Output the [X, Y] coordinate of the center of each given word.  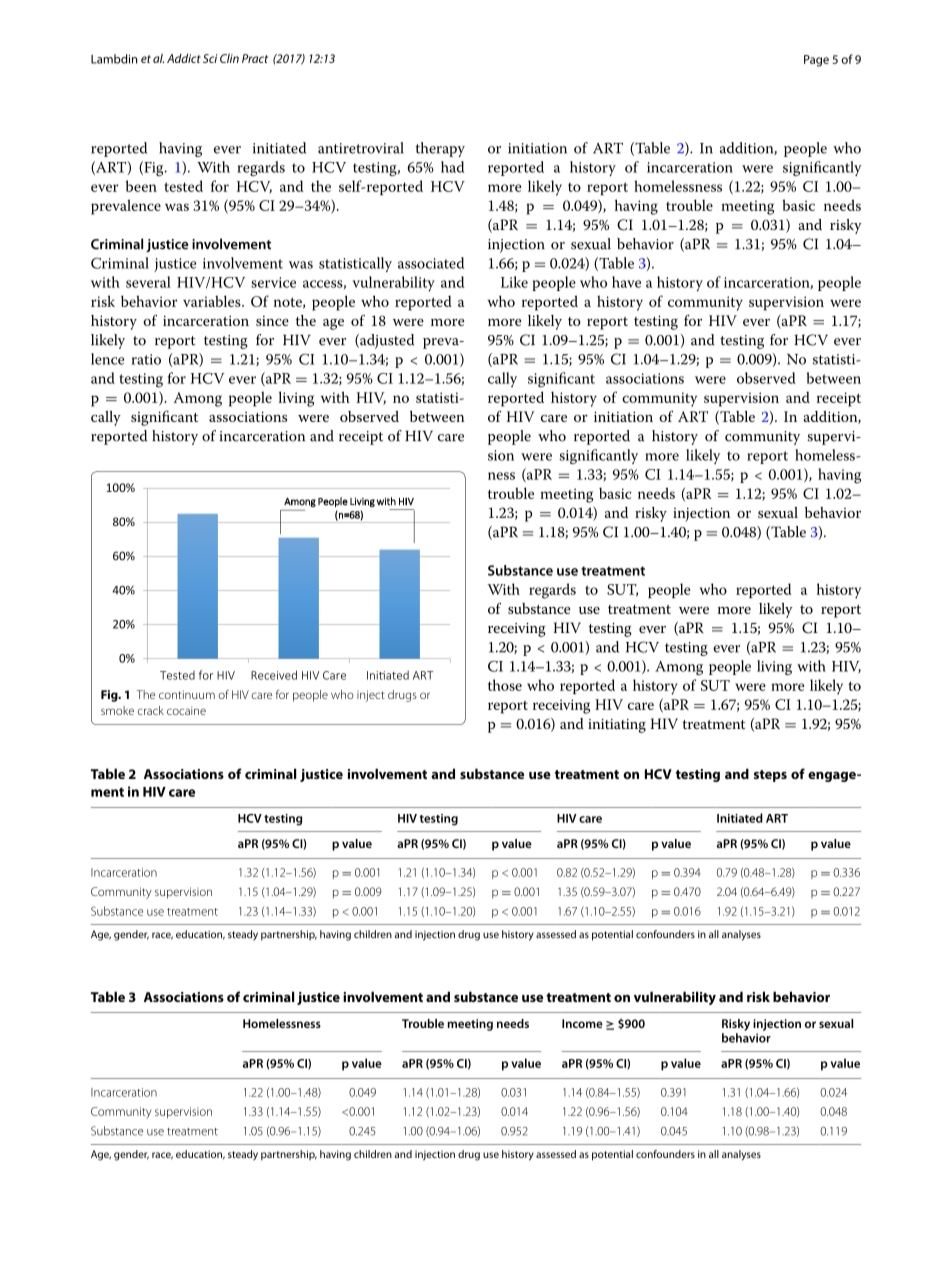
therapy [440, 149]
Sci [210, 58]
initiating [617, 726]
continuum [187, 694]
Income [582, 1023]
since [272, 321]
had [452, 167]
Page [816, 61]
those [505, 685]
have [626, 282]
